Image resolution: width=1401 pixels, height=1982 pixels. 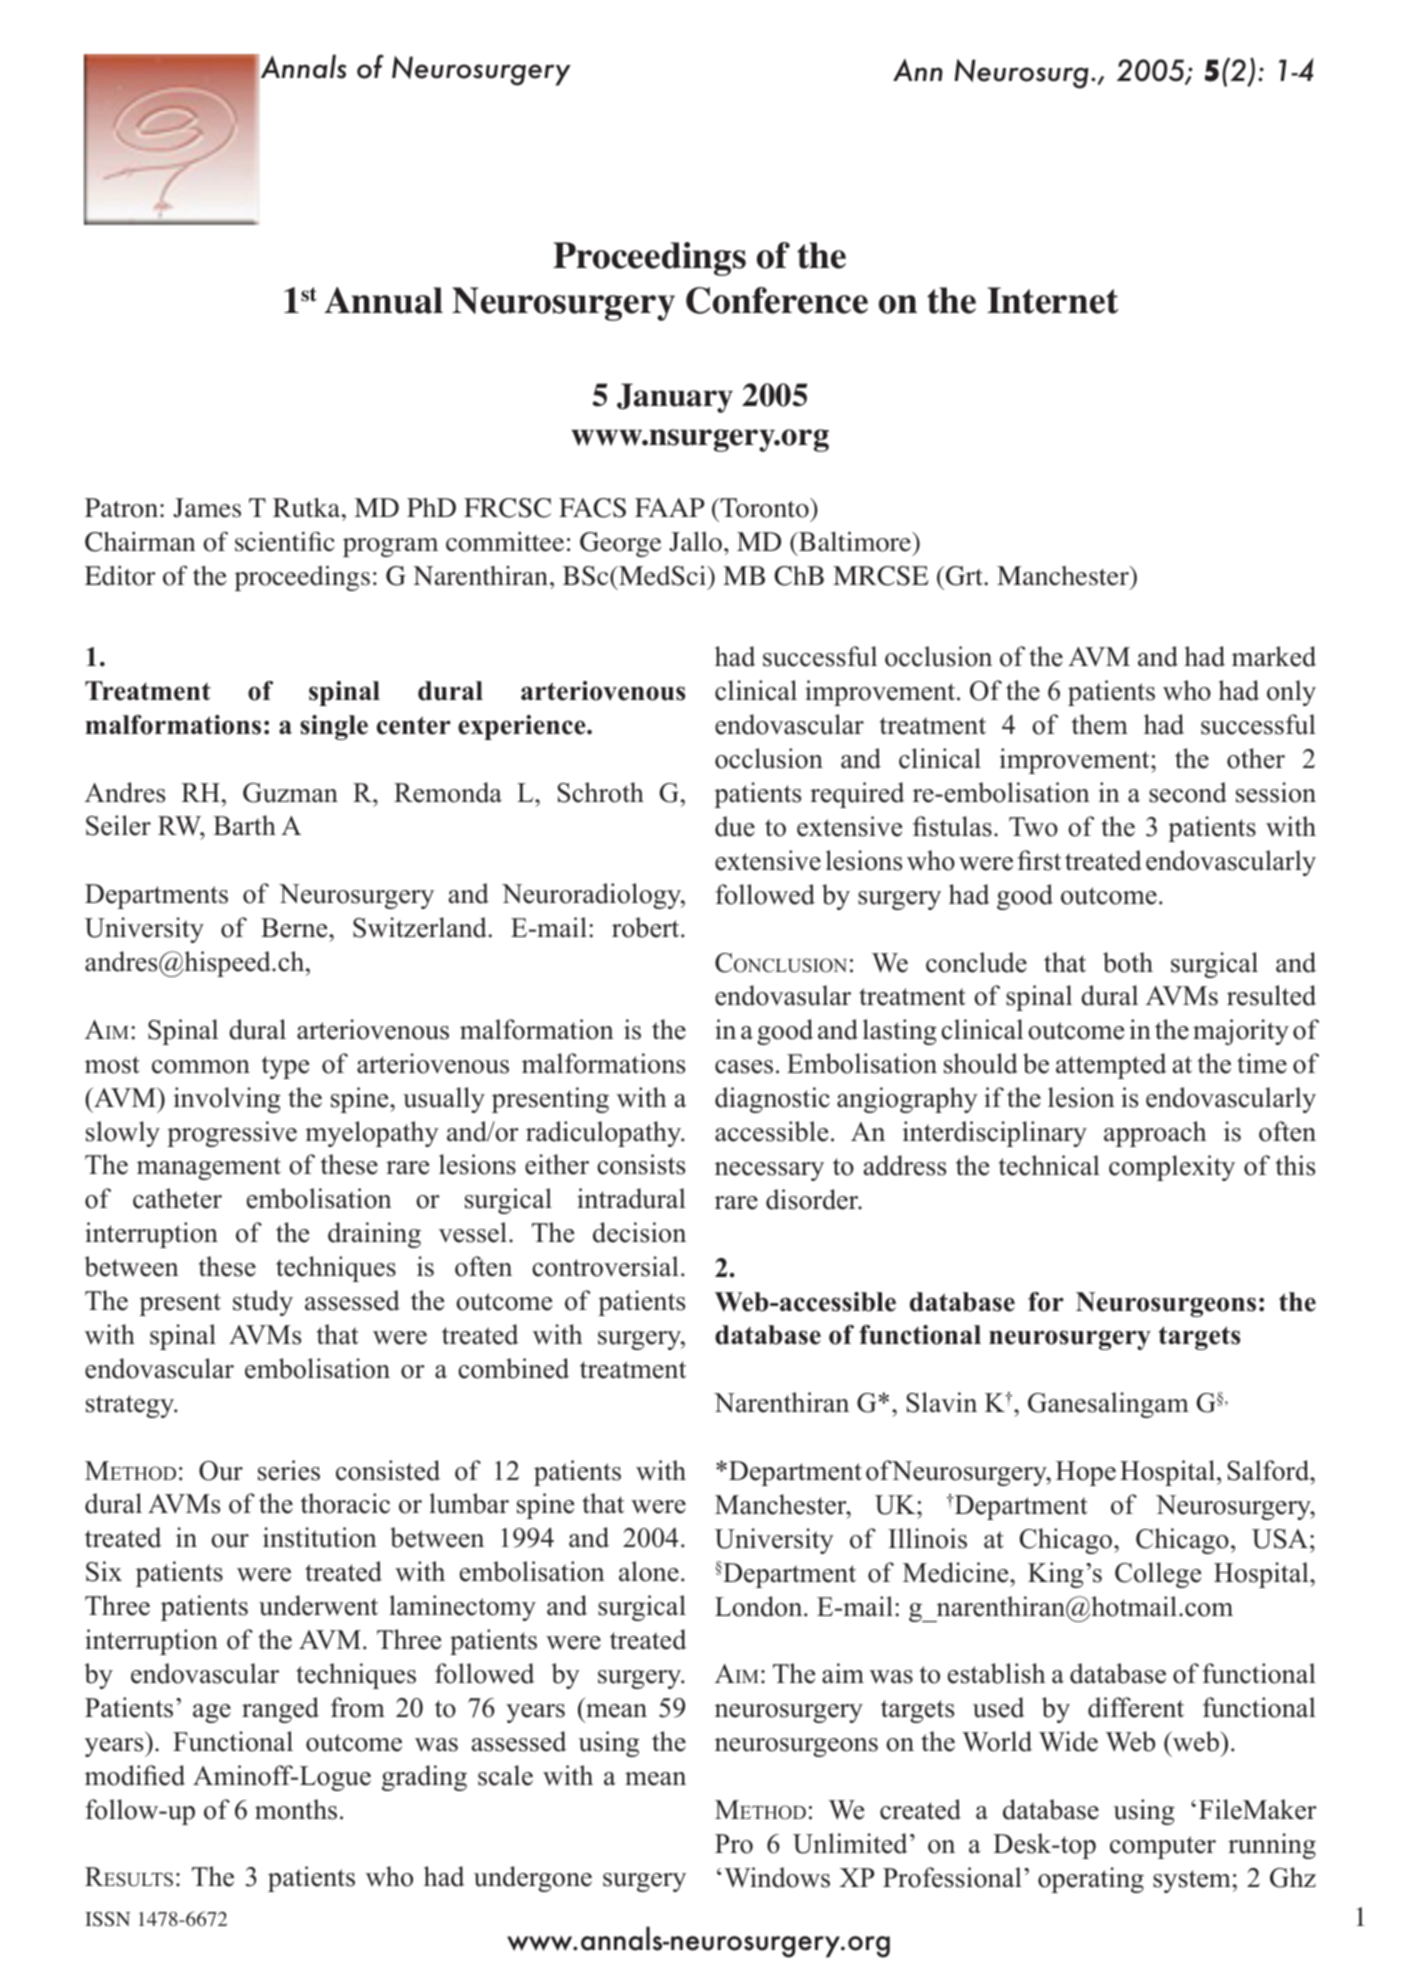 What do you see at coordinates (777, 1877) in the document?
I see `Windows` at bounding box center [777, 1877].
